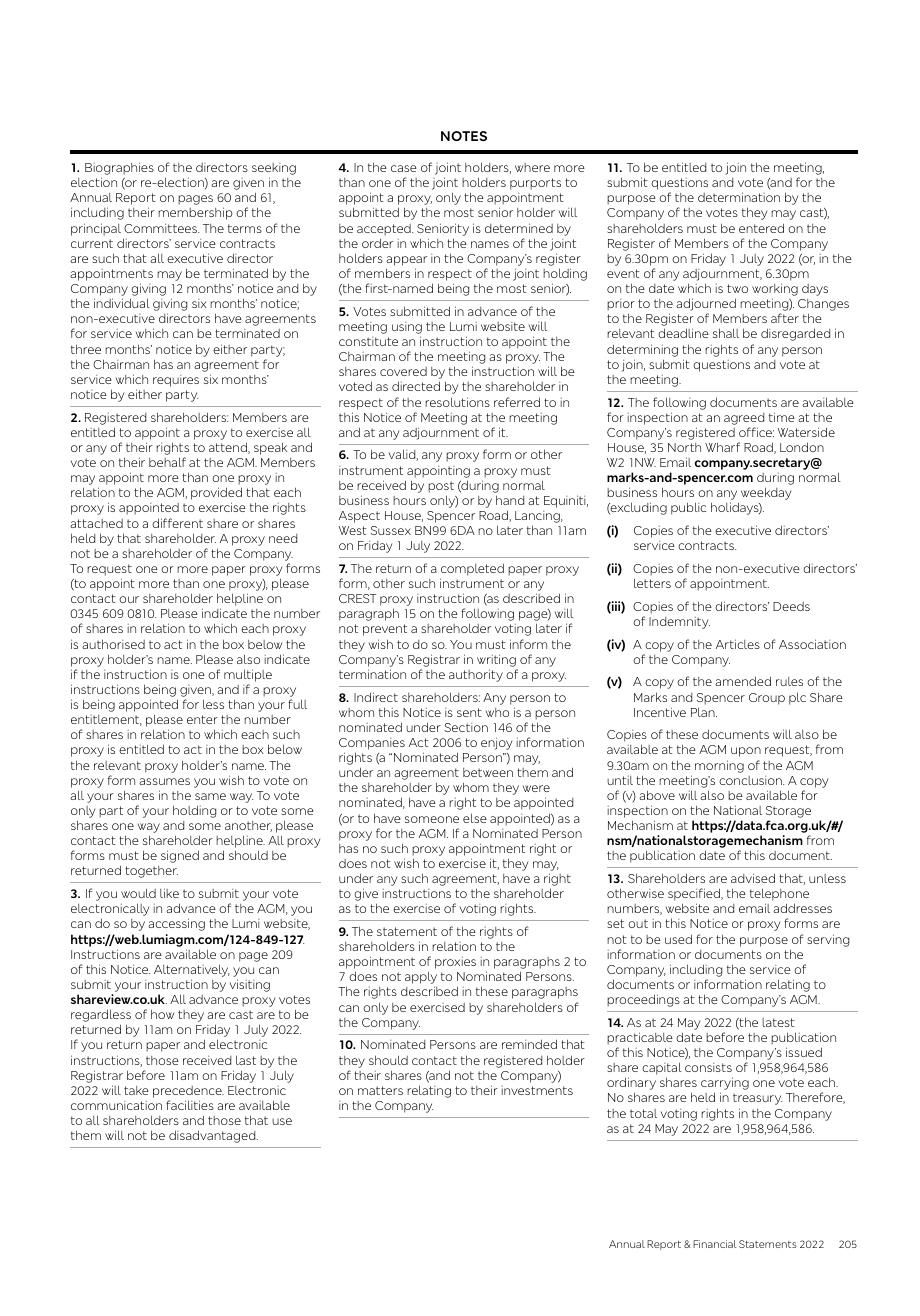  Describe the element at coordinates (753, 878) in the image. I see `advised` at that location.
